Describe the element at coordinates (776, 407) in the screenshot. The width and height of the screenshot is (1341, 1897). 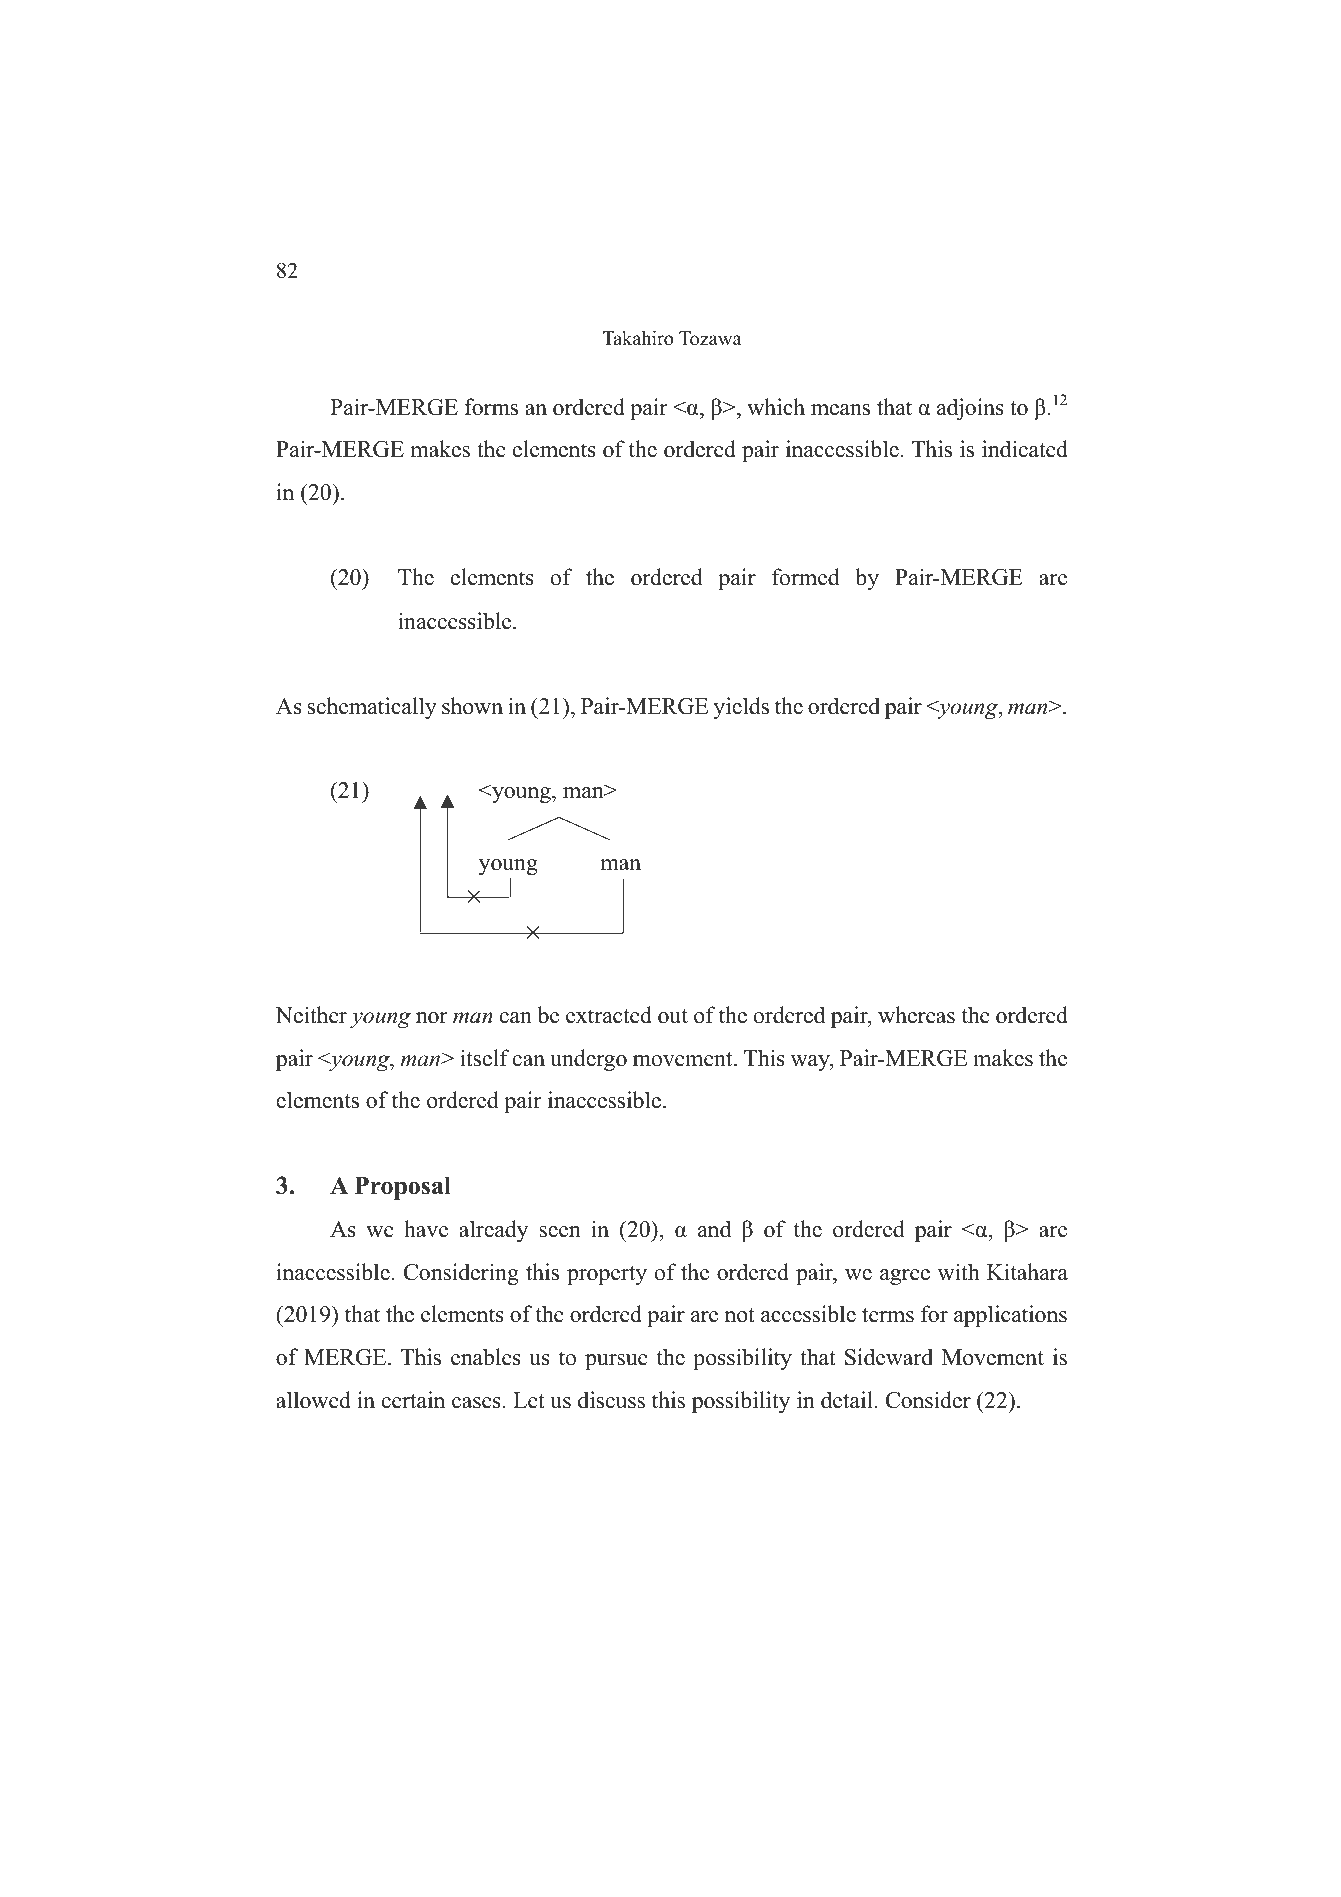
I see `which` at that location.
